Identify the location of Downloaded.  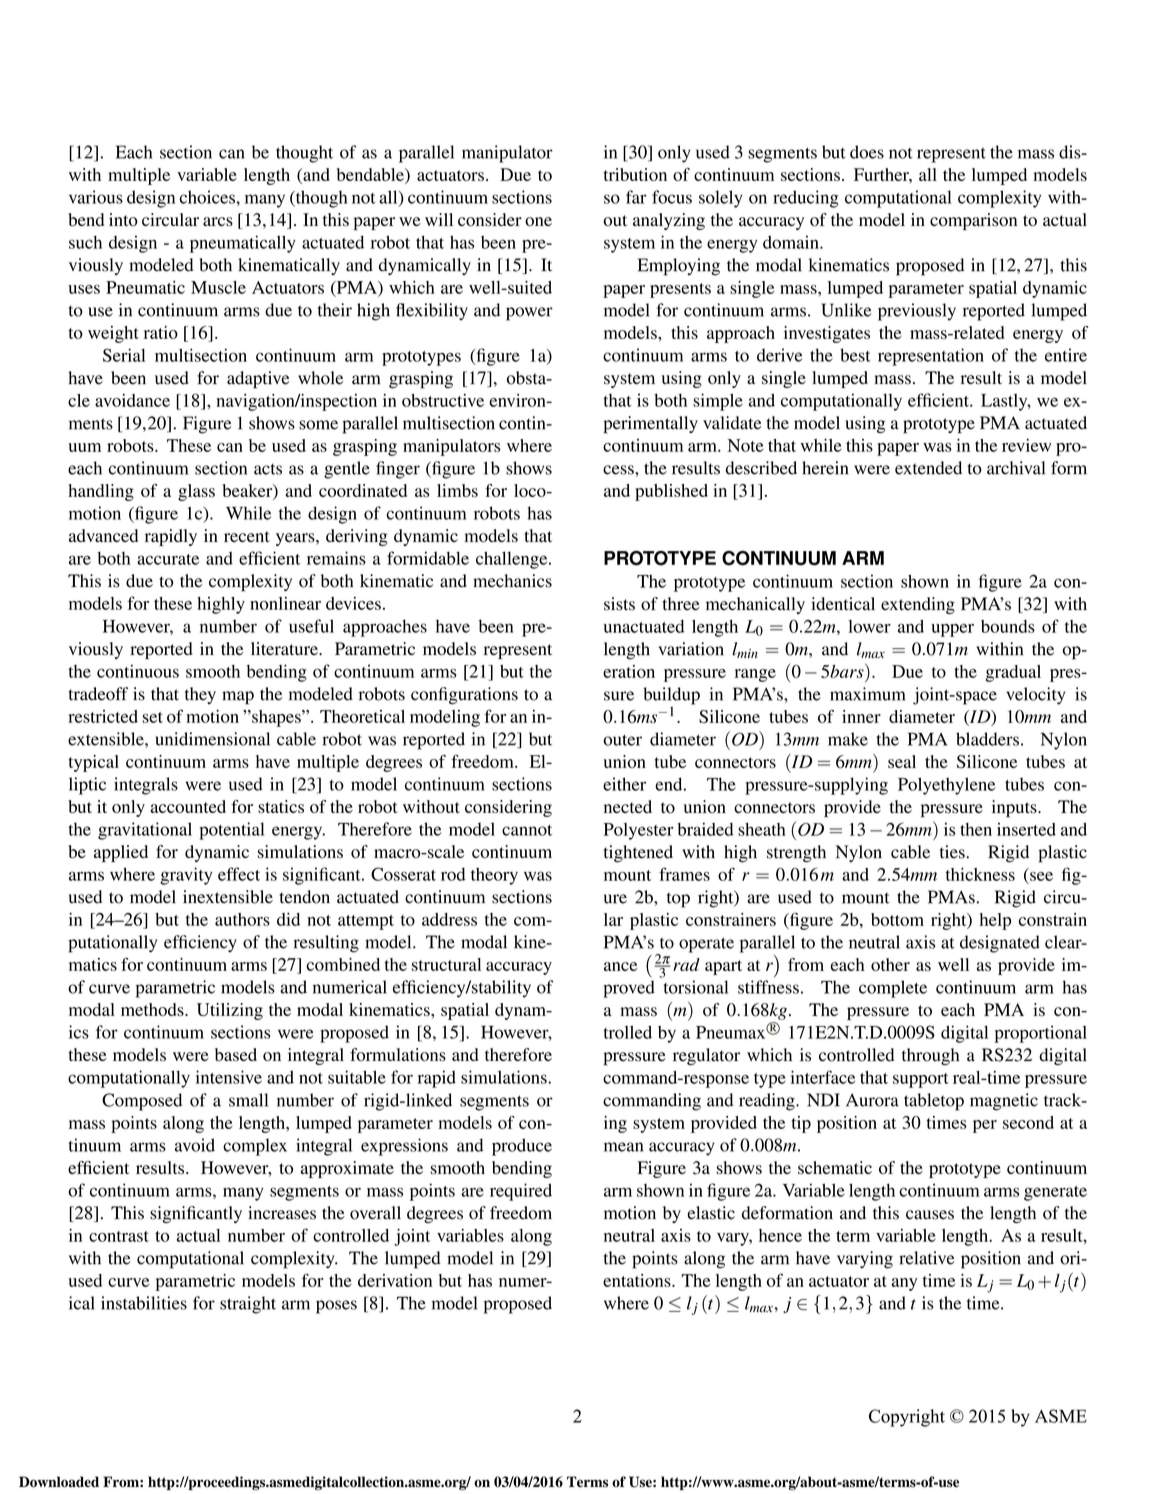
(59, 1482).
